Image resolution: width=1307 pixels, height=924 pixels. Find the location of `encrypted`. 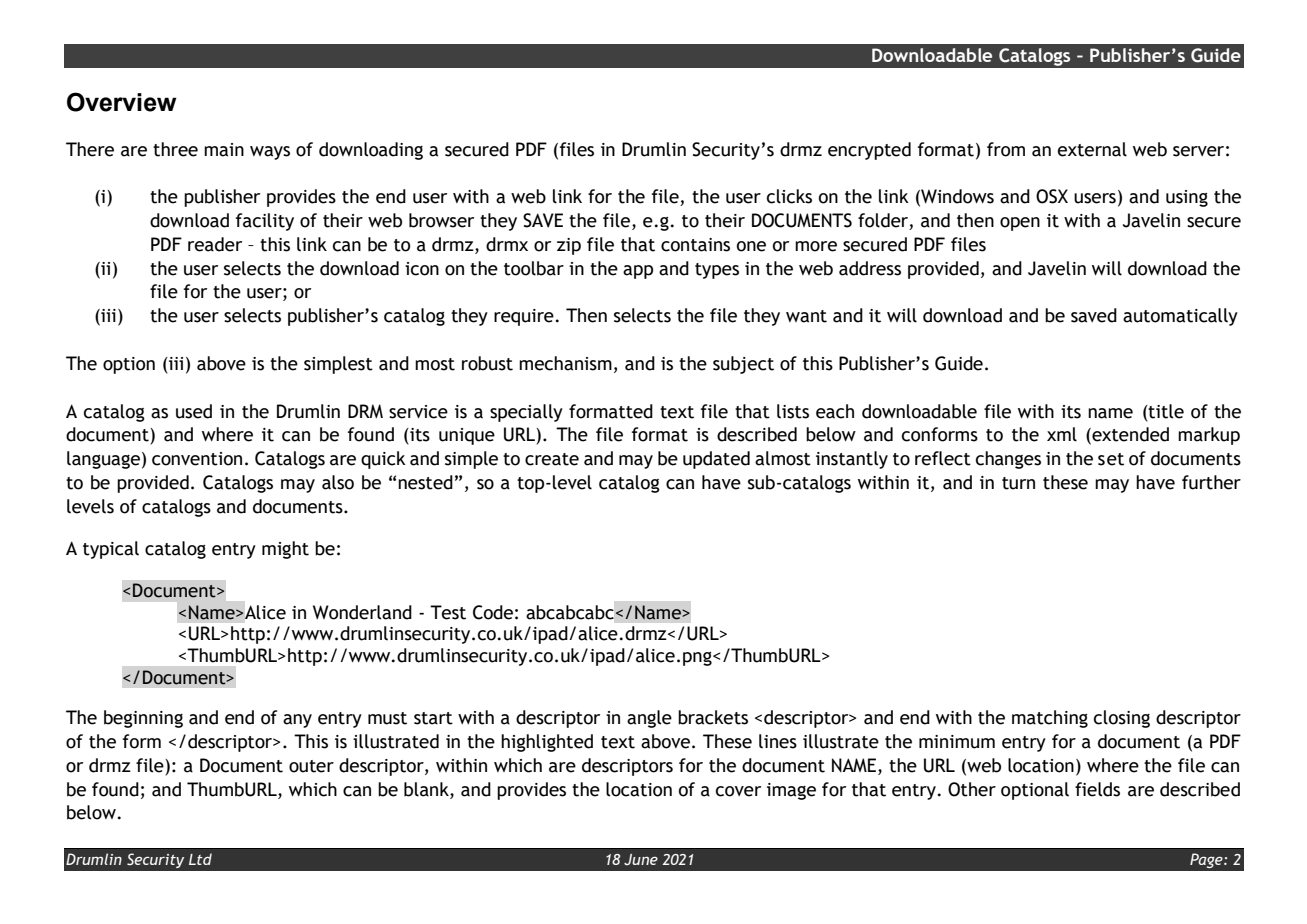

encrypted is located at coordinates (869, 151).
